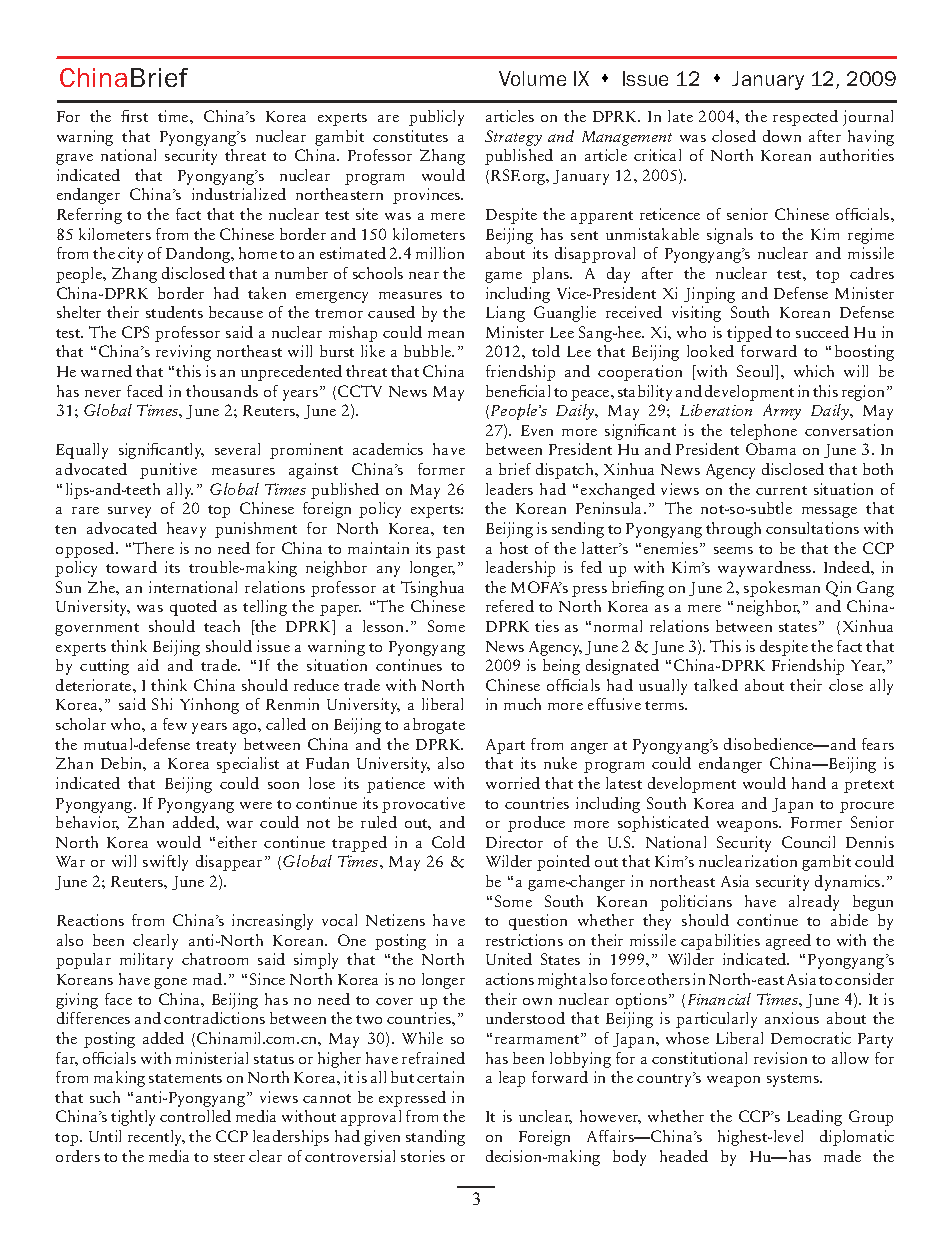 The image size is (952, 1233). I want to click on refered, so click(510, 606).
